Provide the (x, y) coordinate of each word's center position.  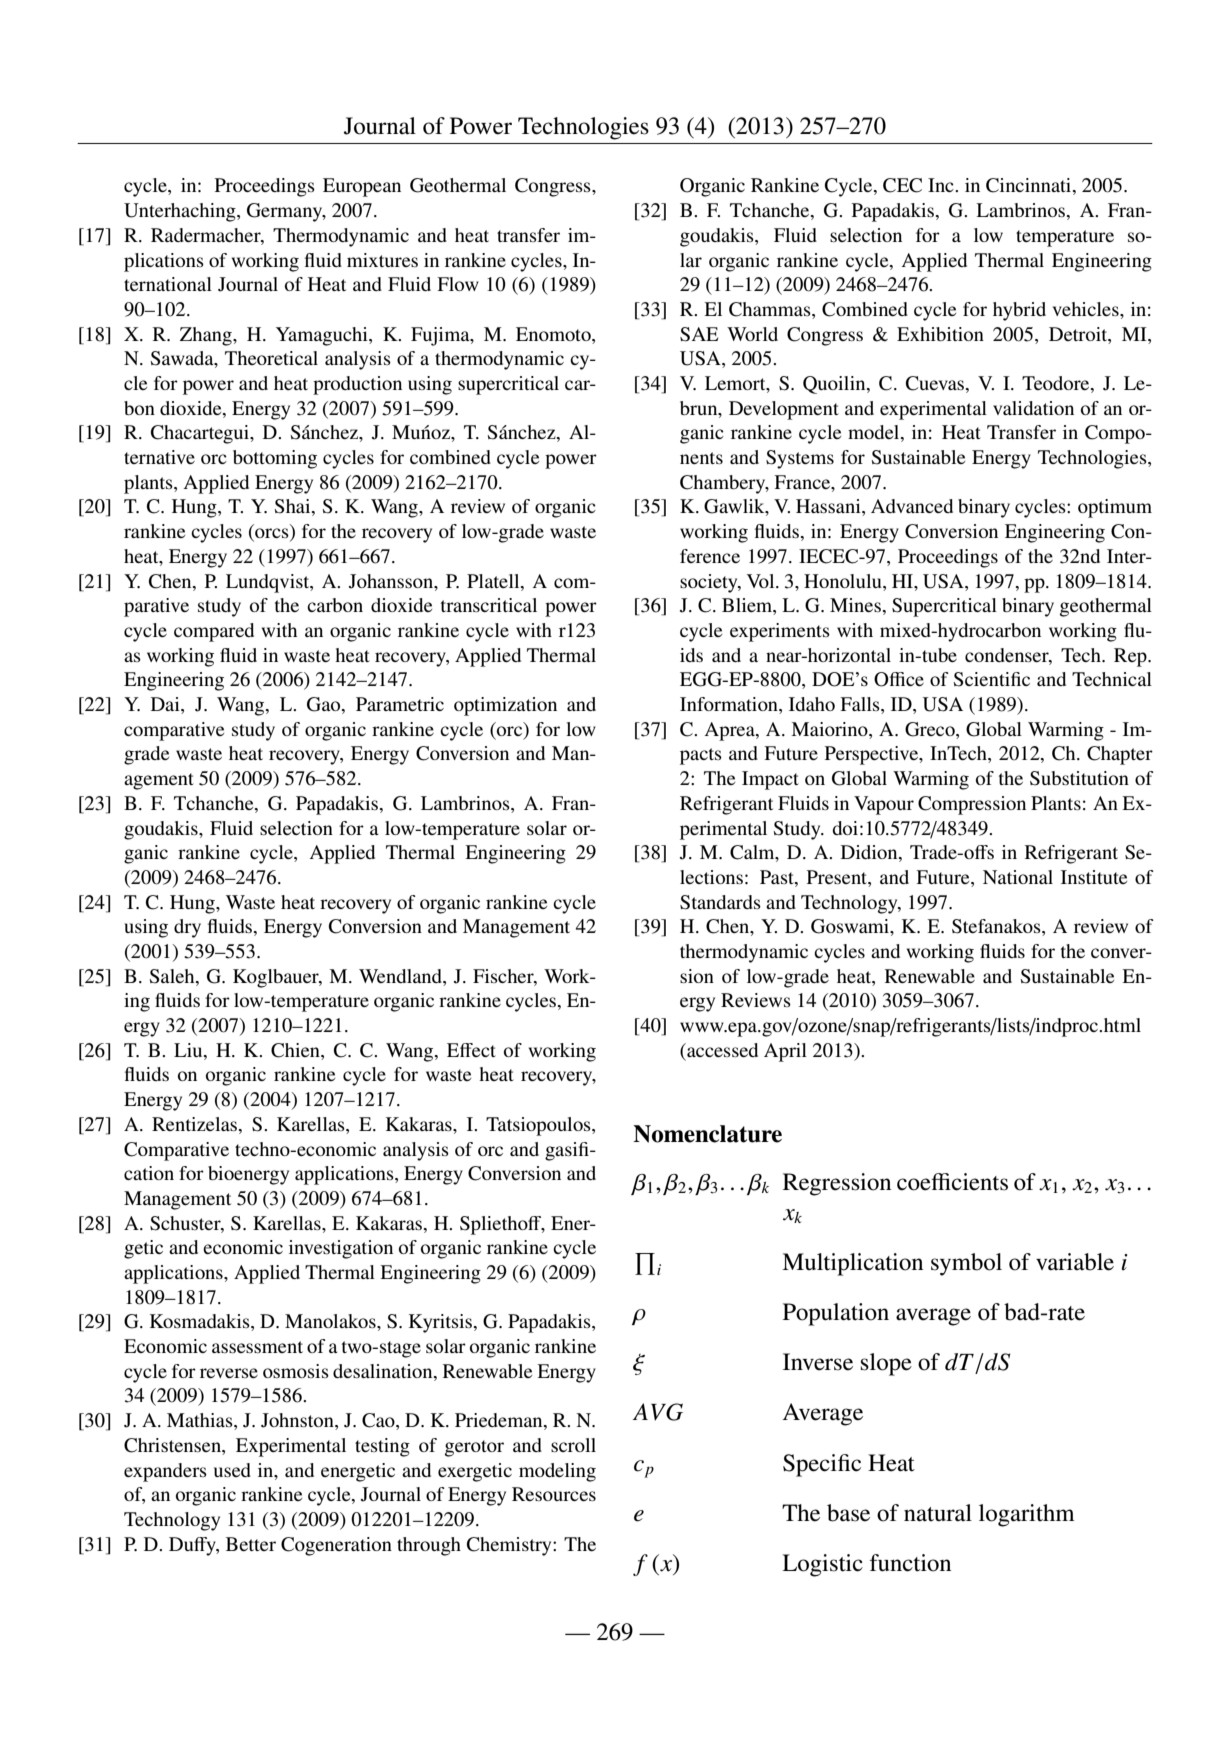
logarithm (1027, 1515)
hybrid (1019, 311)
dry (187, 928)
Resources (554, 1494)
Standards (720, 902)
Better (251, 1544)
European (362, 187)
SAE (699, 334)
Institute (1094, 877)
